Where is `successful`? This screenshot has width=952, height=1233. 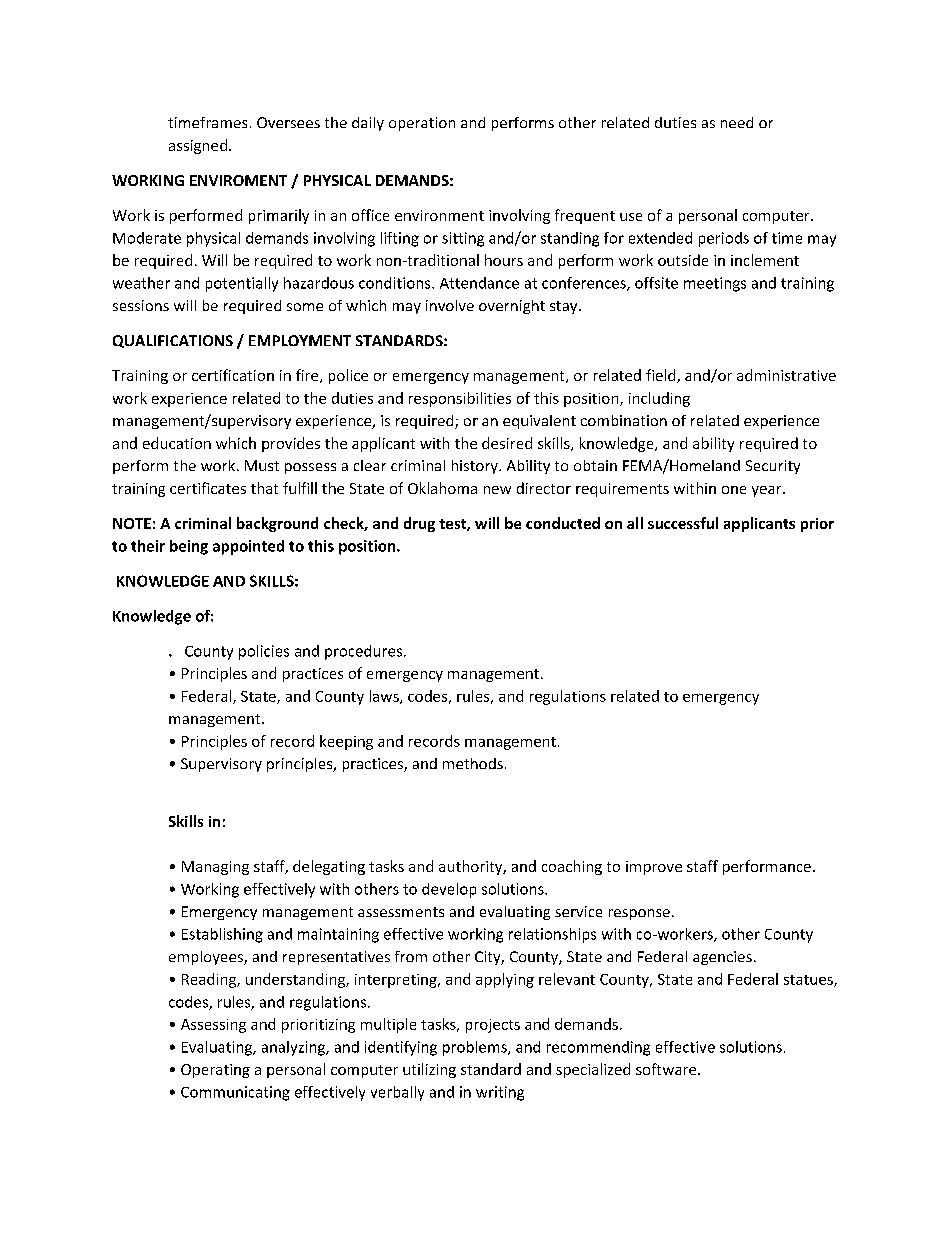 successful is located at coordinates (683, 523).
